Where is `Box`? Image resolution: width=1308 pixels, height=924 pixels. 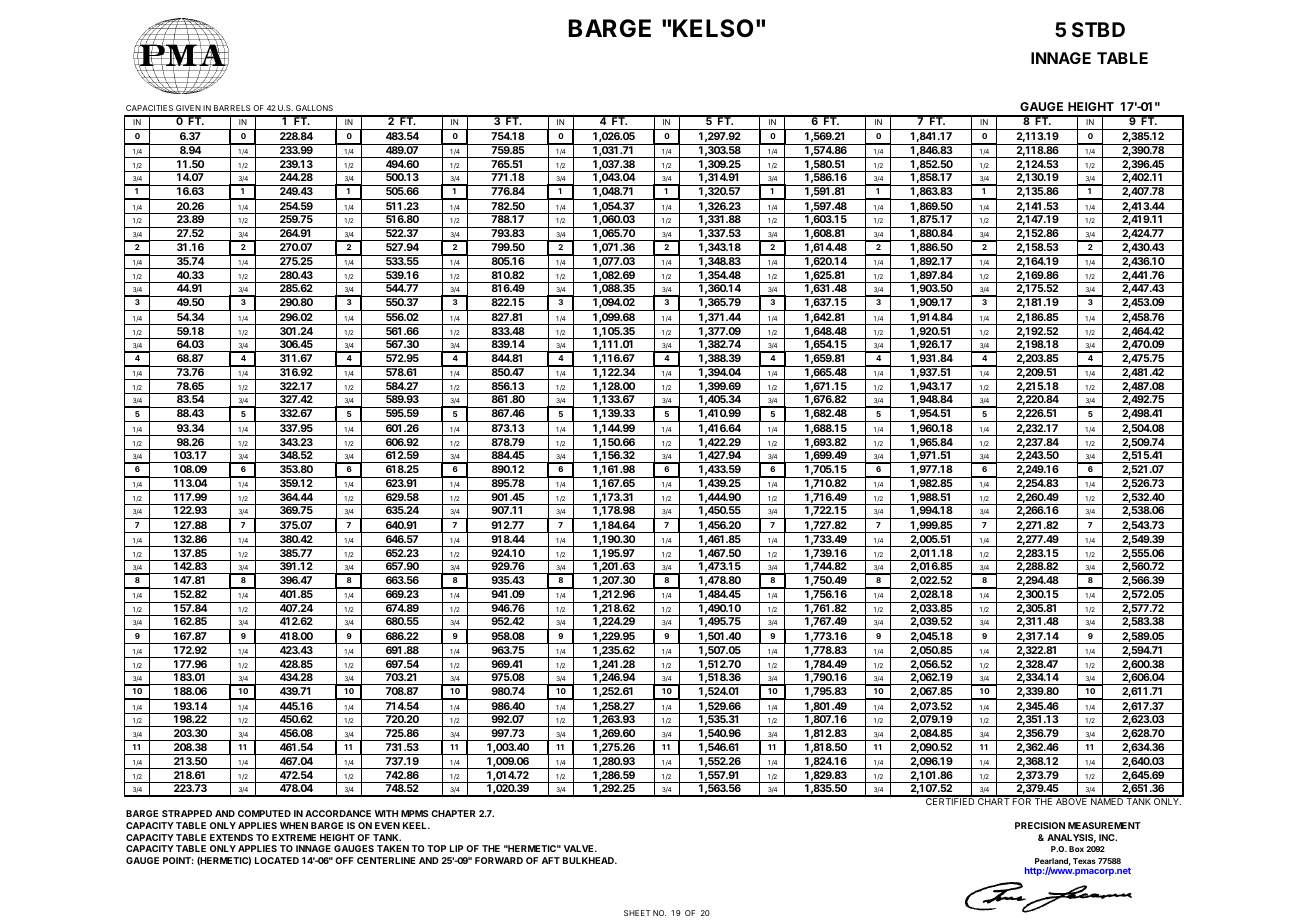 Box is located at coordinates (1076, 849).
